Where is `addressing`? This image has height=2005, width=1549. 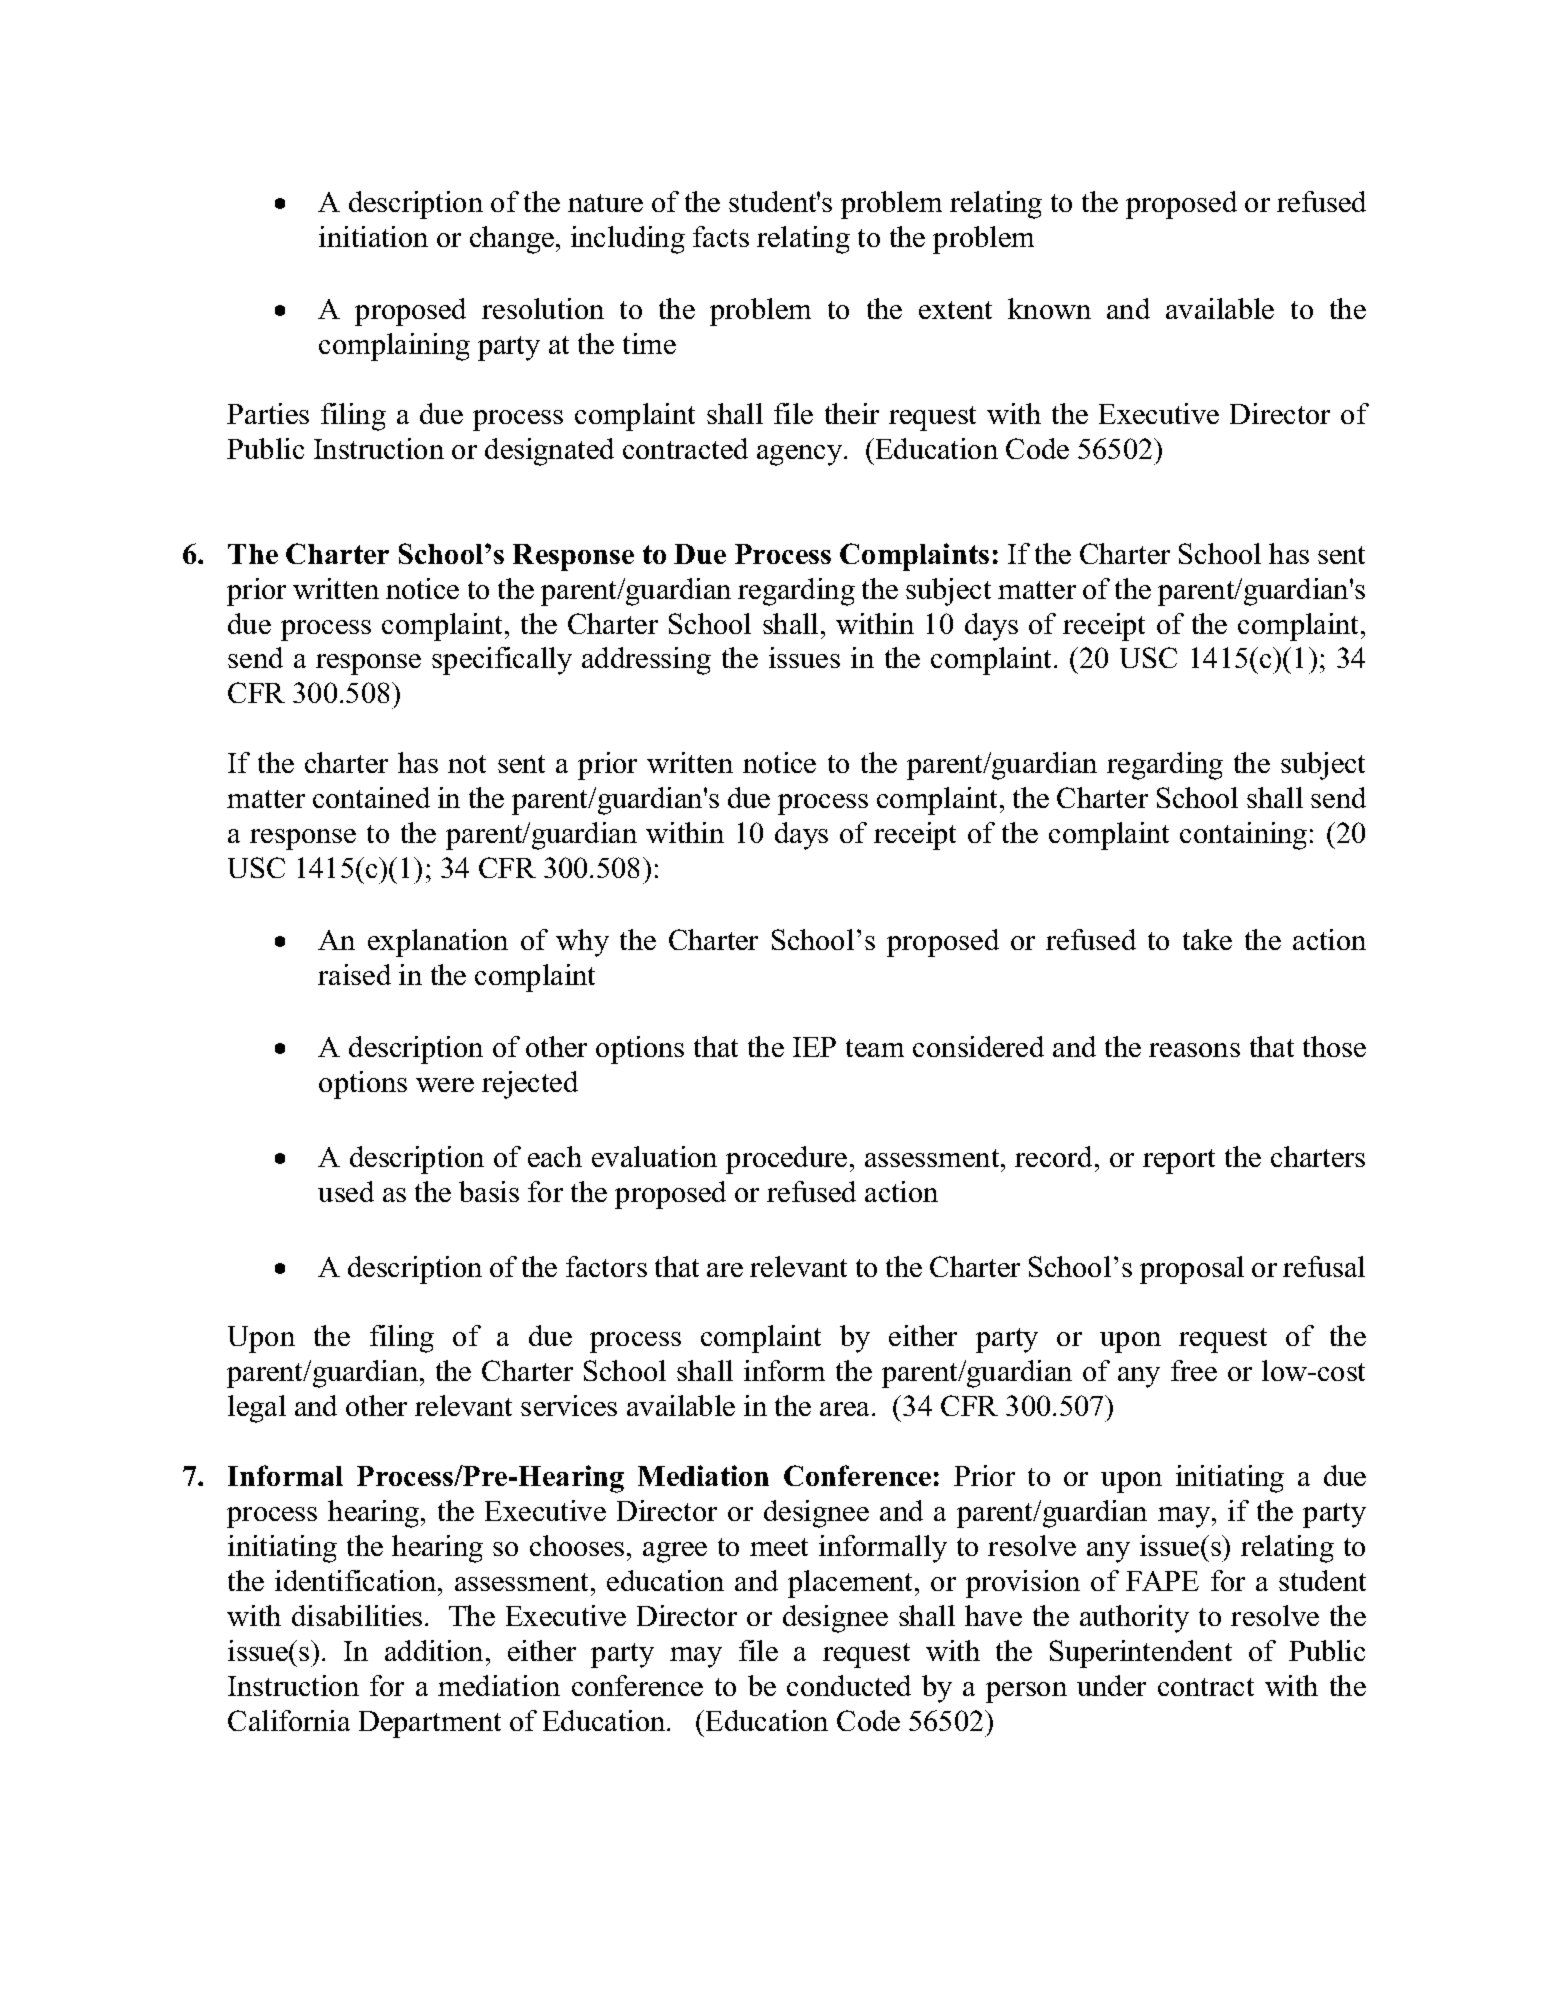
addressing is located at coordinates (646, 661).
